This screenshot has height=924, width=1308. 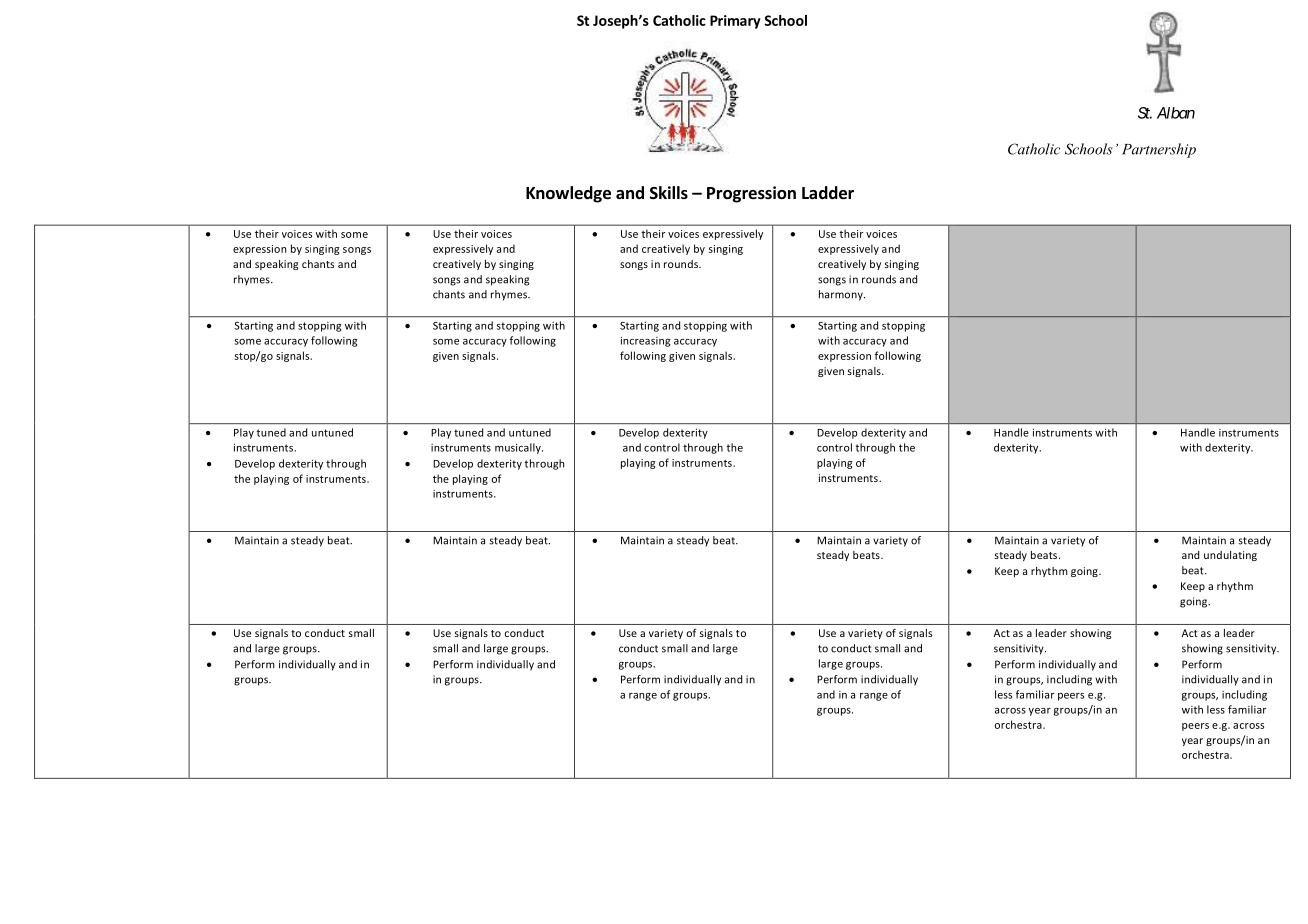 What do you see at coordinates (669, 192) in the screenshot?
I see `Skills` at bounding box center [669, 192].
